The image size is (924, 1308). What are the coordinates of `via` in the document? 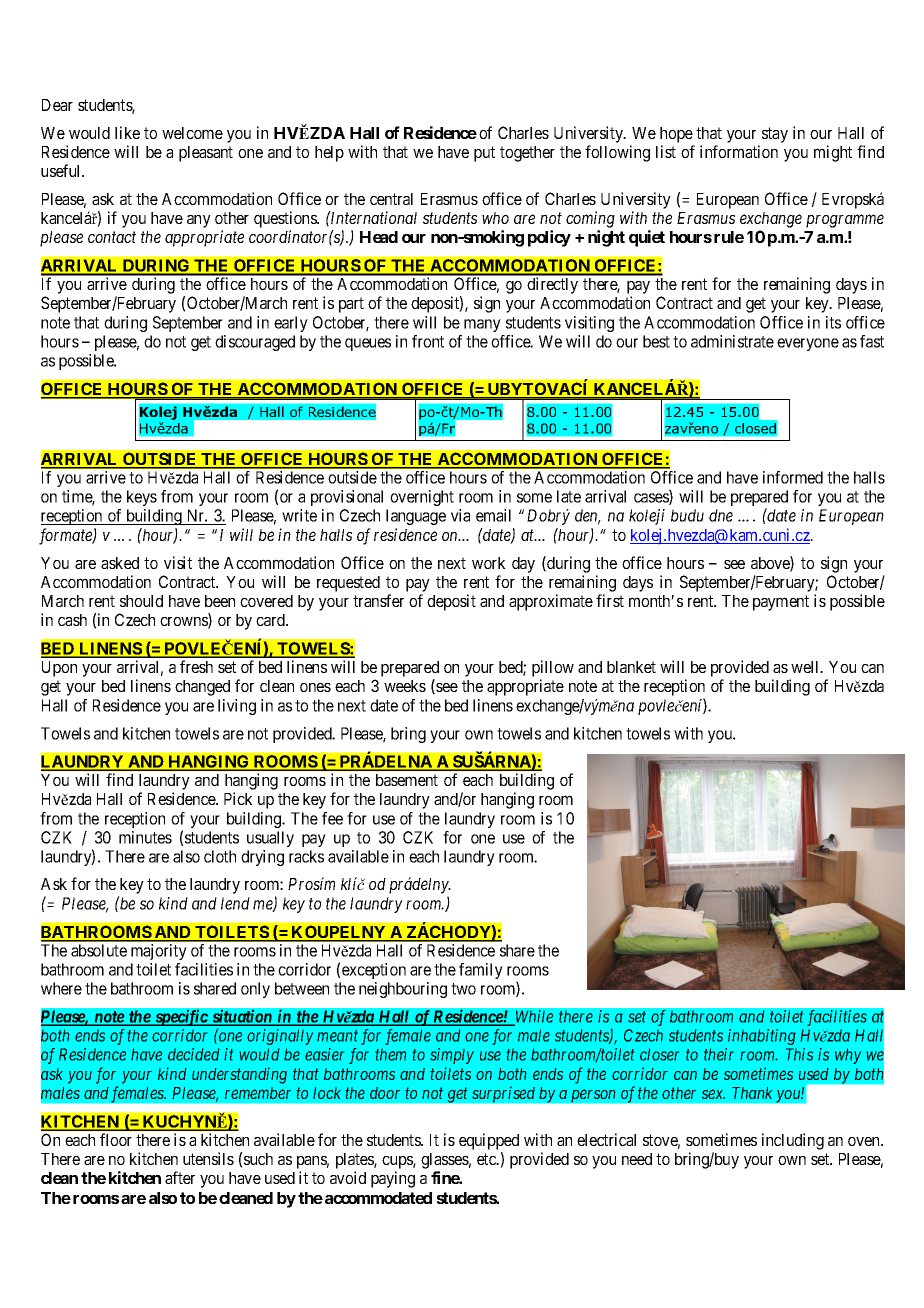 It's located at (460, 515).
